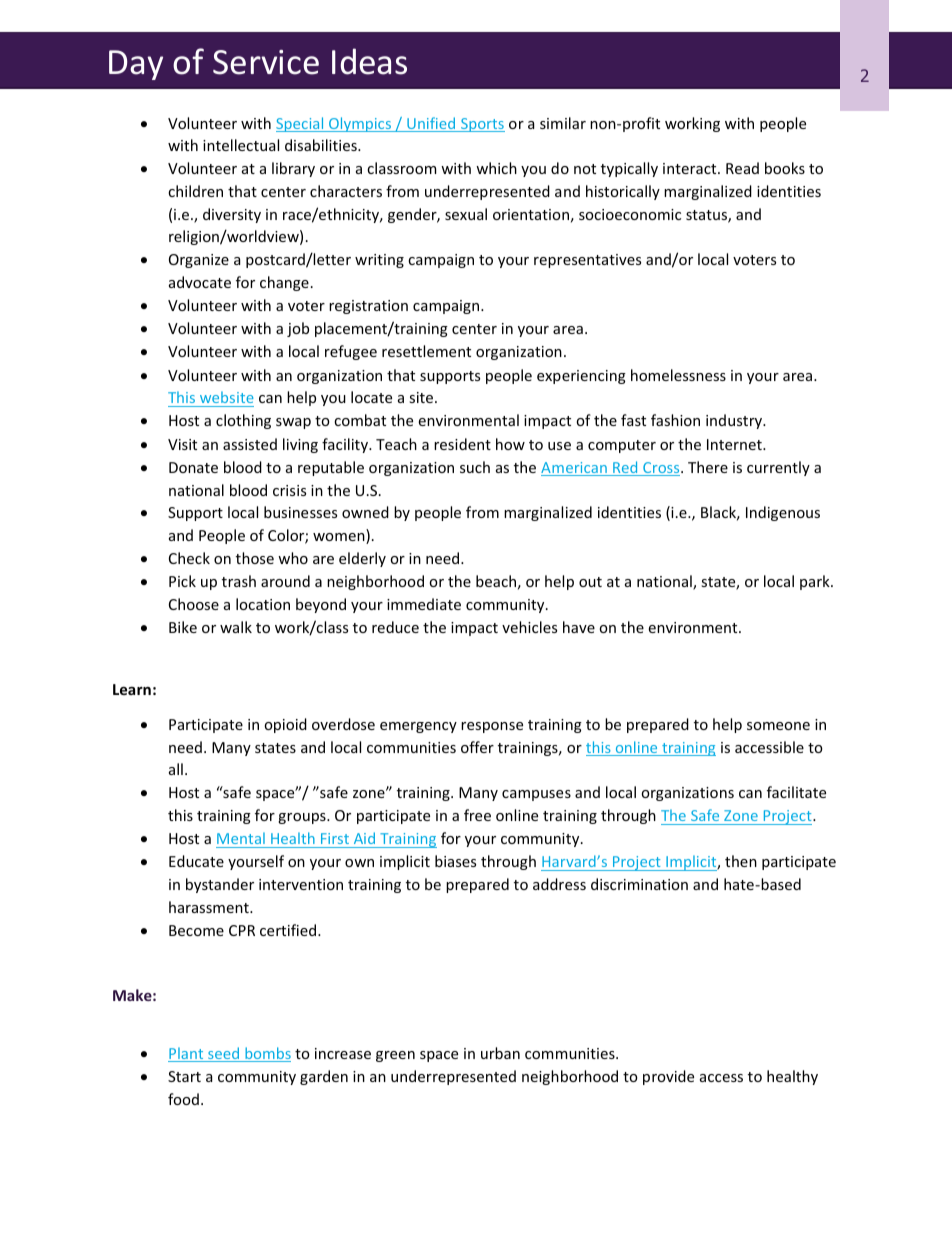  I want to click on someone, so click(778, 726).
